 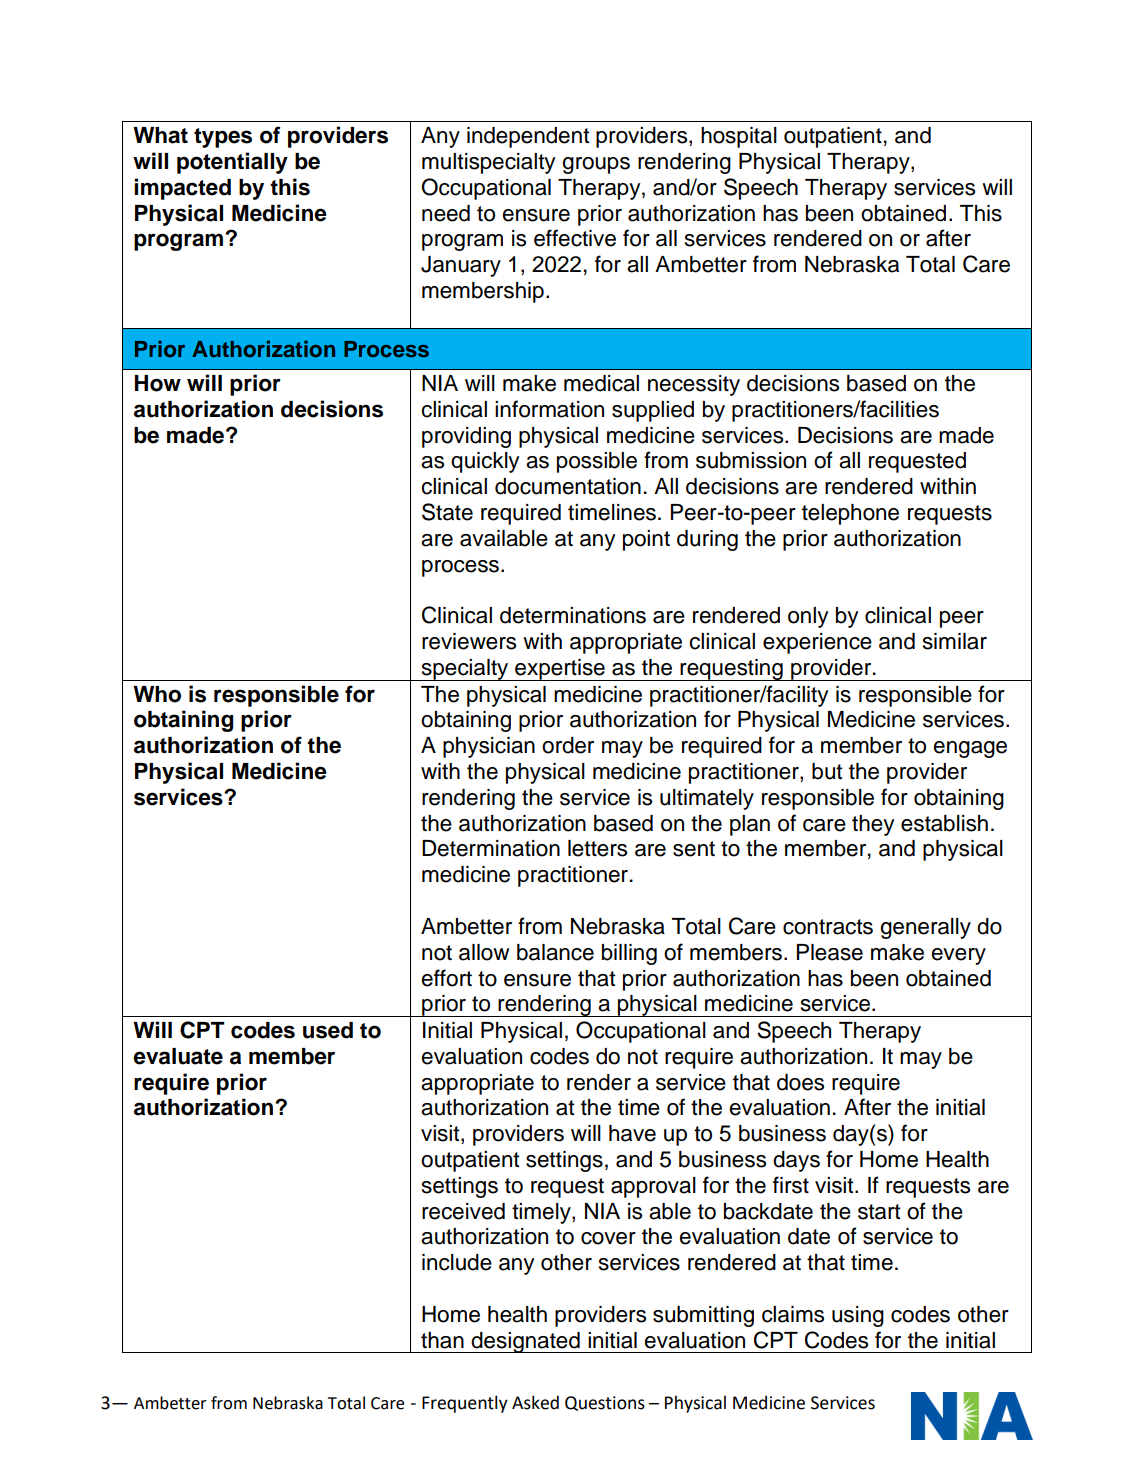 I want to click on potentially, so click(x=232, y=163).
